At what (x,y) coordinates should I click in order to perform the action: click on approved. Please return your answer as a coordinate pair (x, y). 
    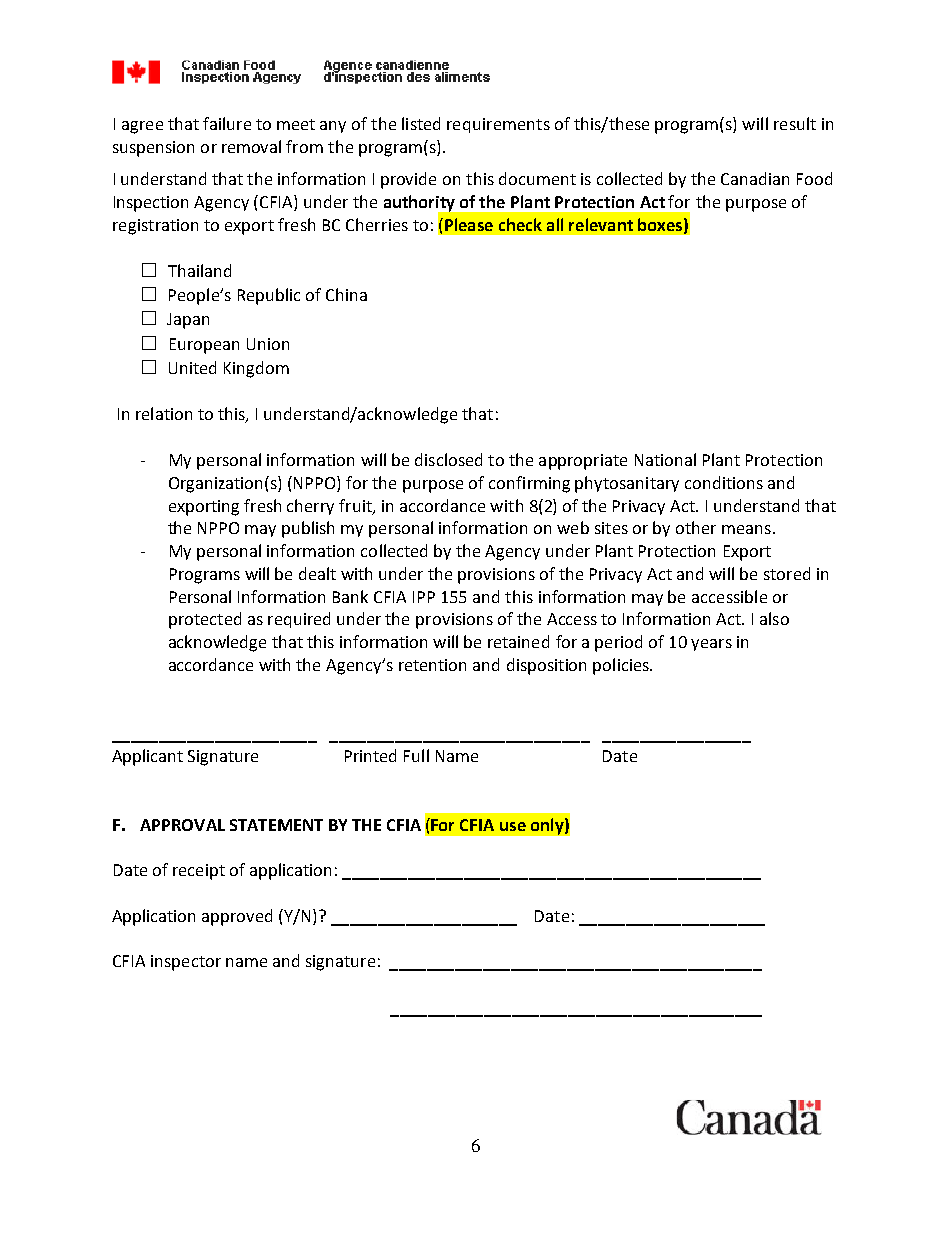
    Looking at the image, I should click on (237, 917).
